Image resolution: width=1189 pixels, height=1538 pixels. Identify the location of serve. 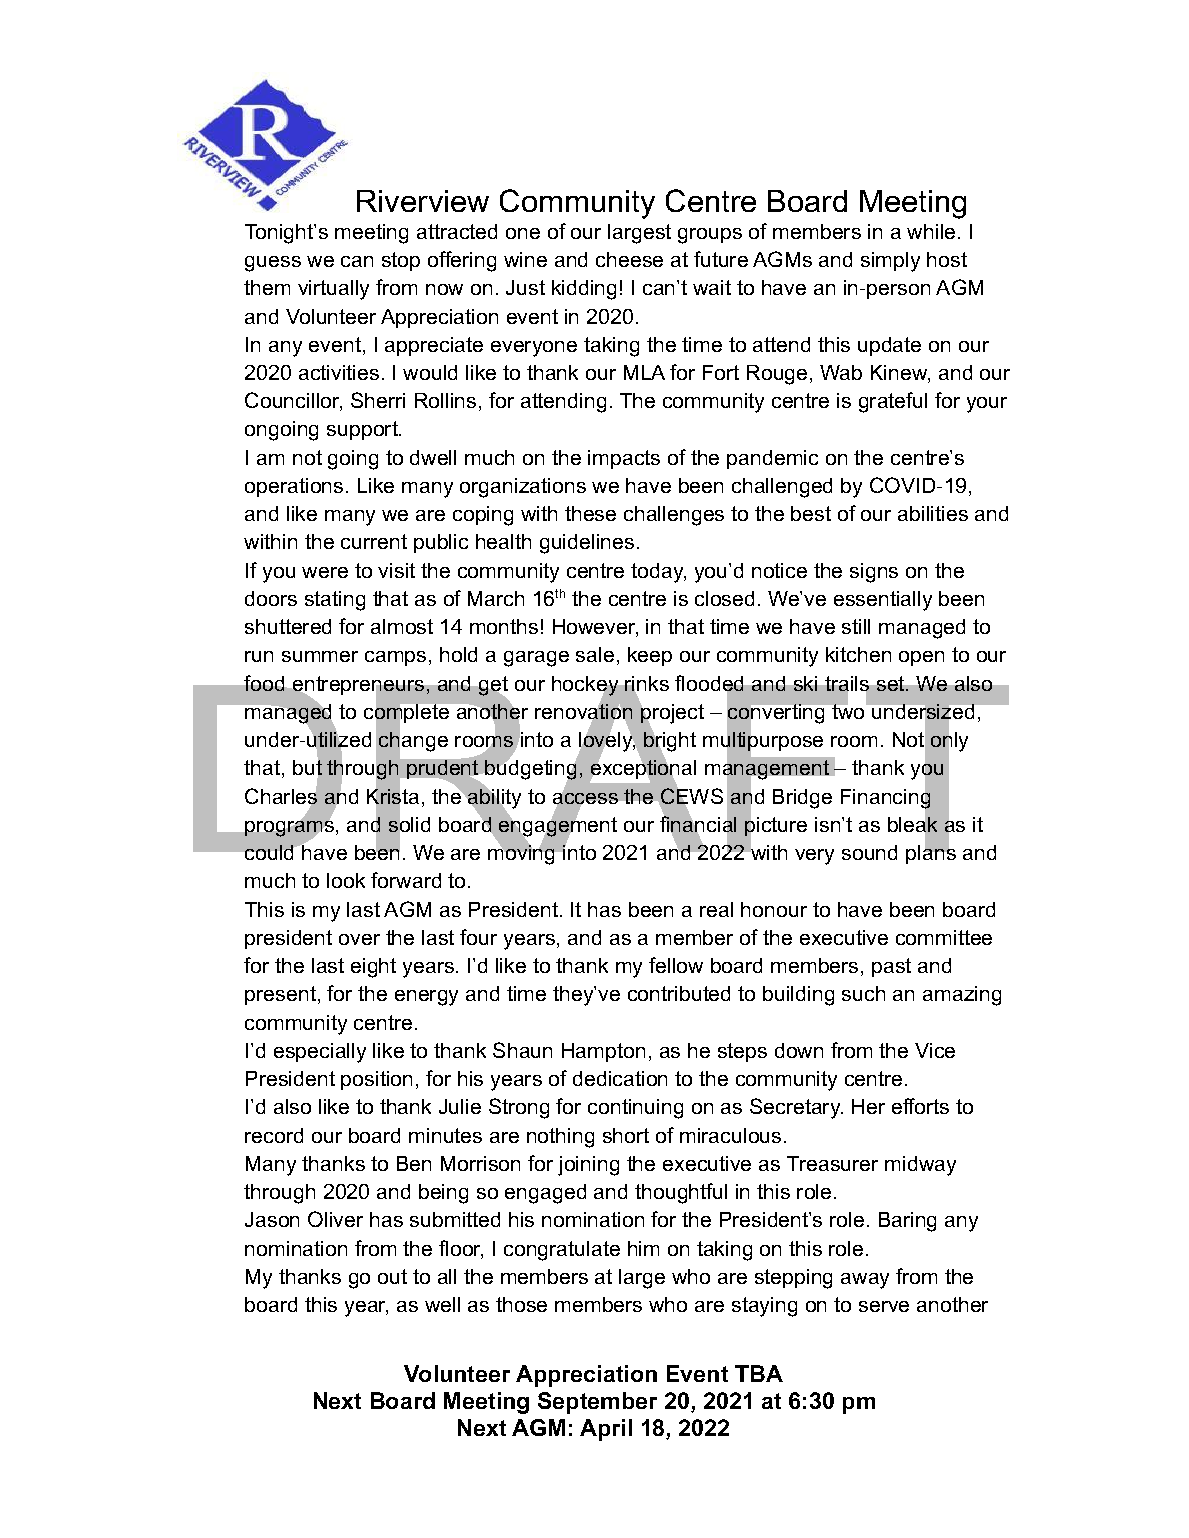
(884, 1306).
